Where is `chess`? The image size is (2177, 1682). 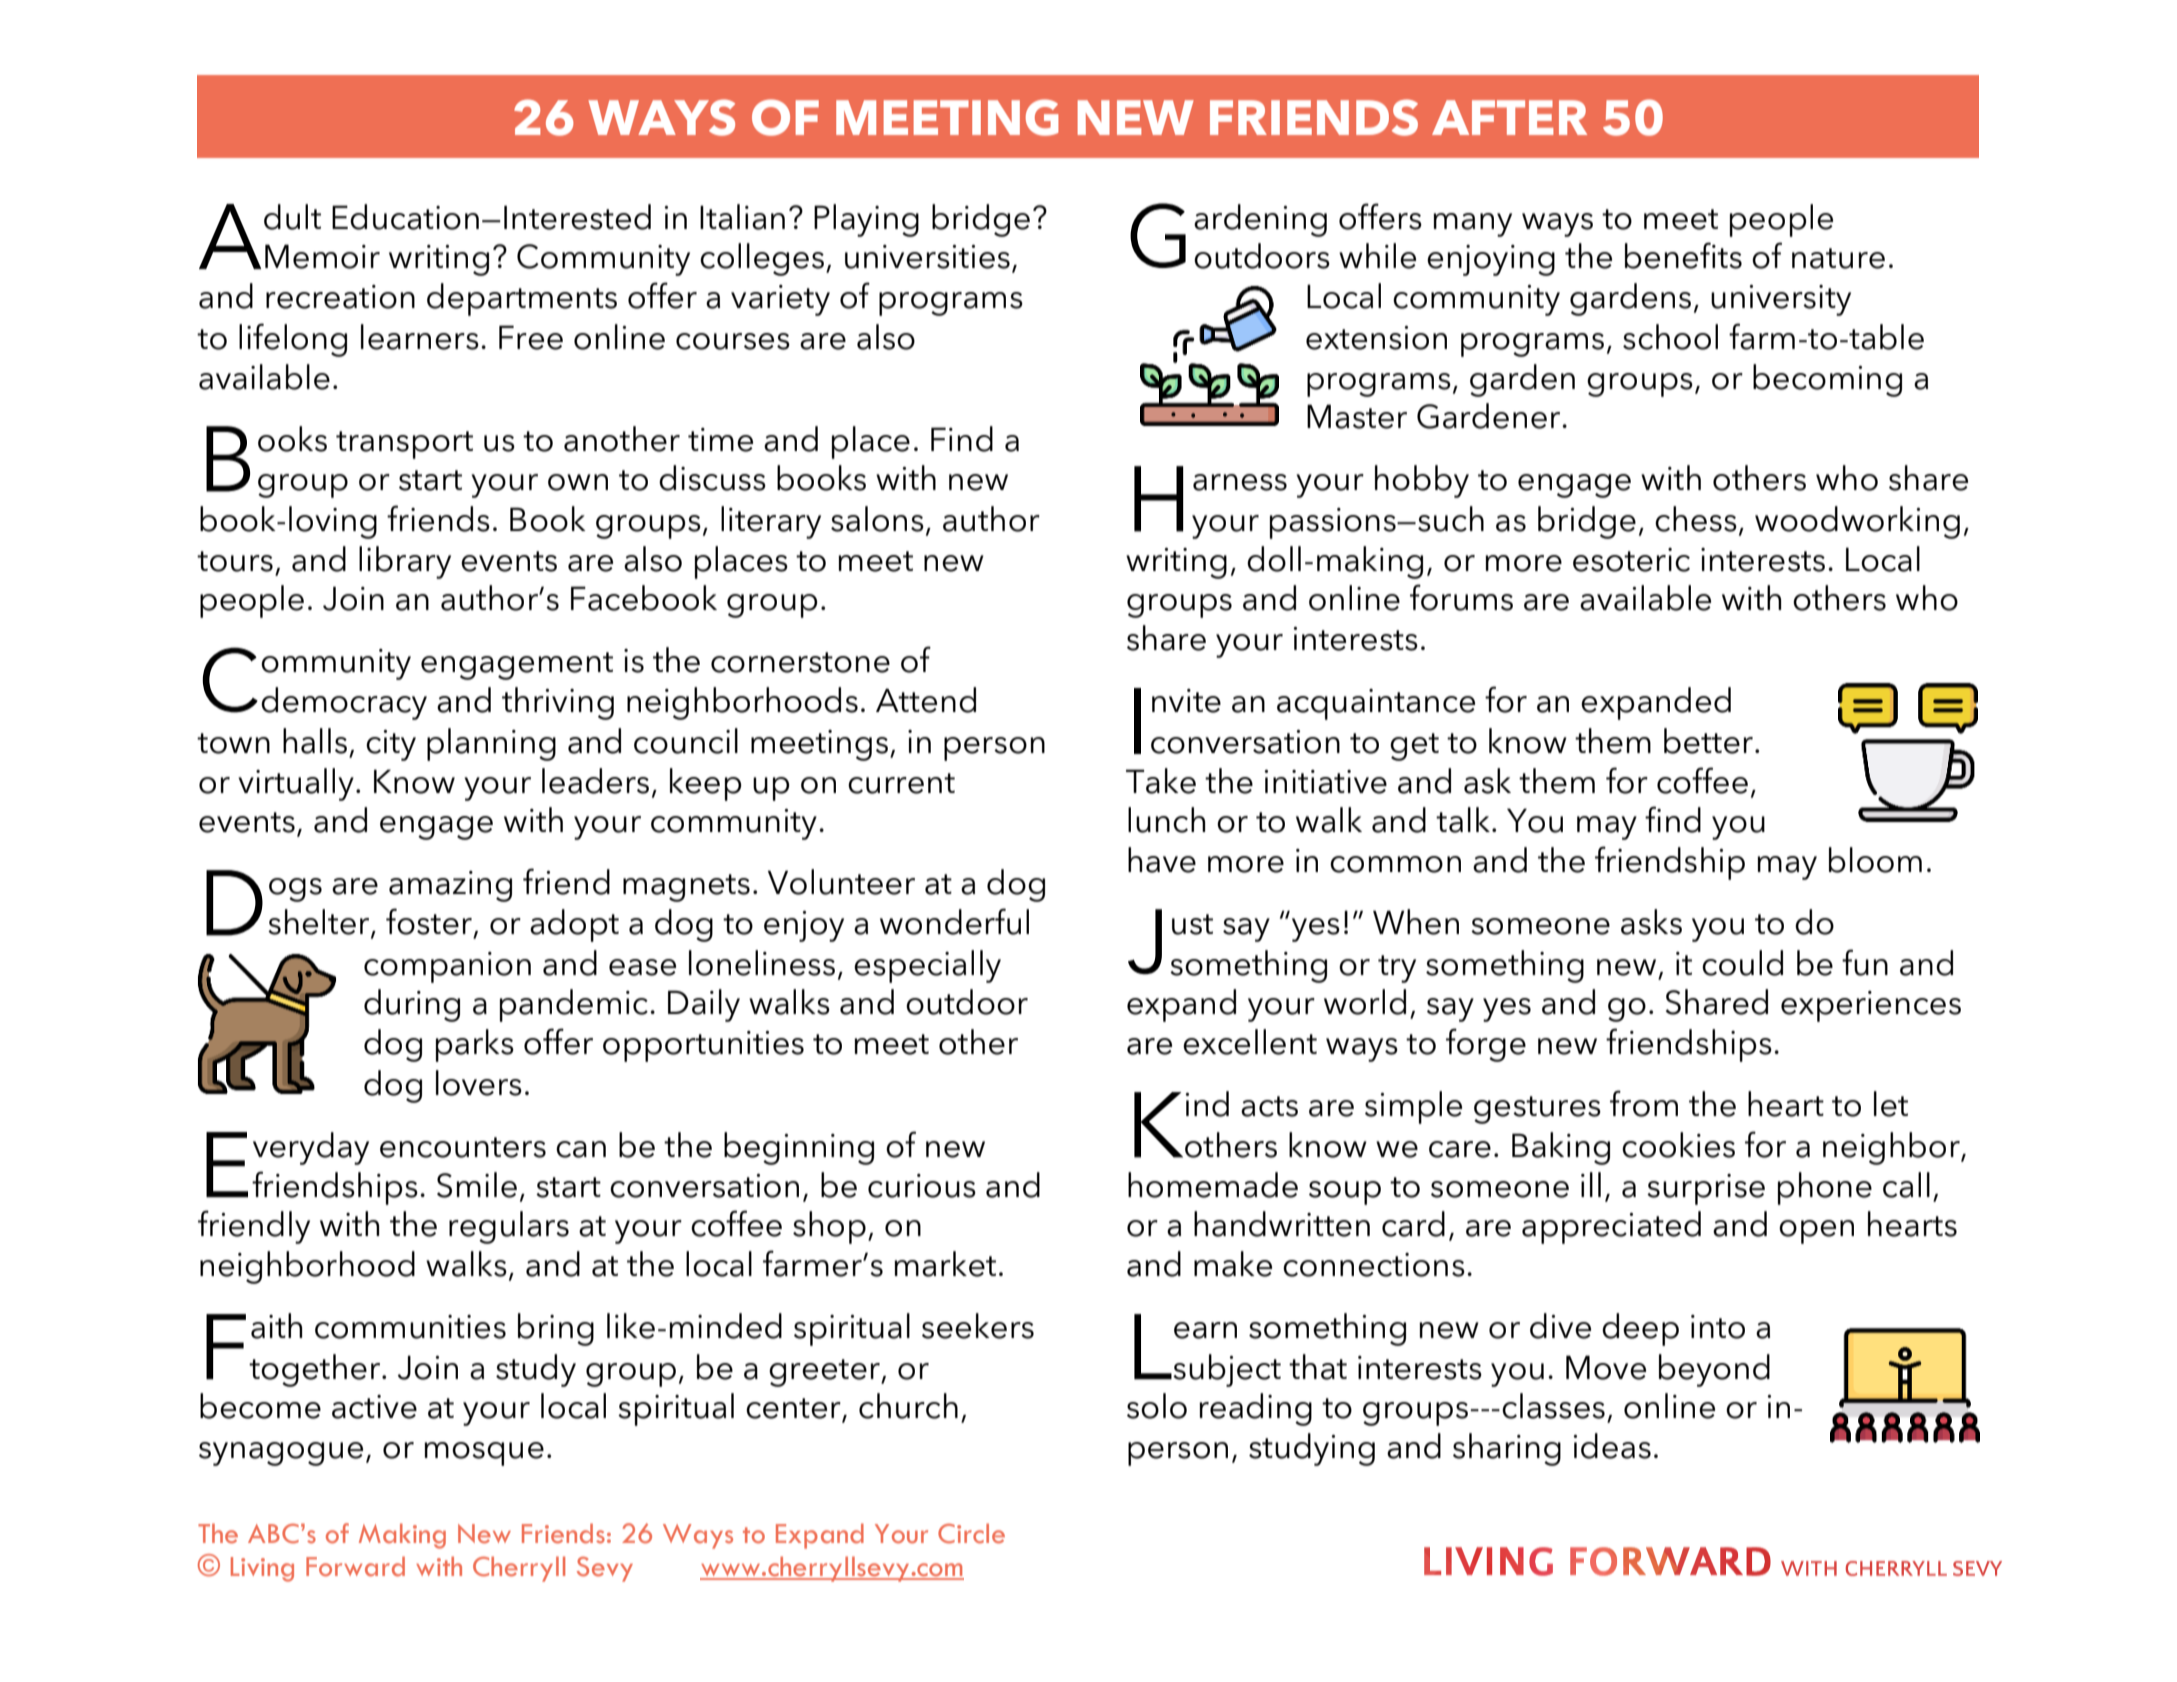
chess is located at coordinates (1696, 519).
